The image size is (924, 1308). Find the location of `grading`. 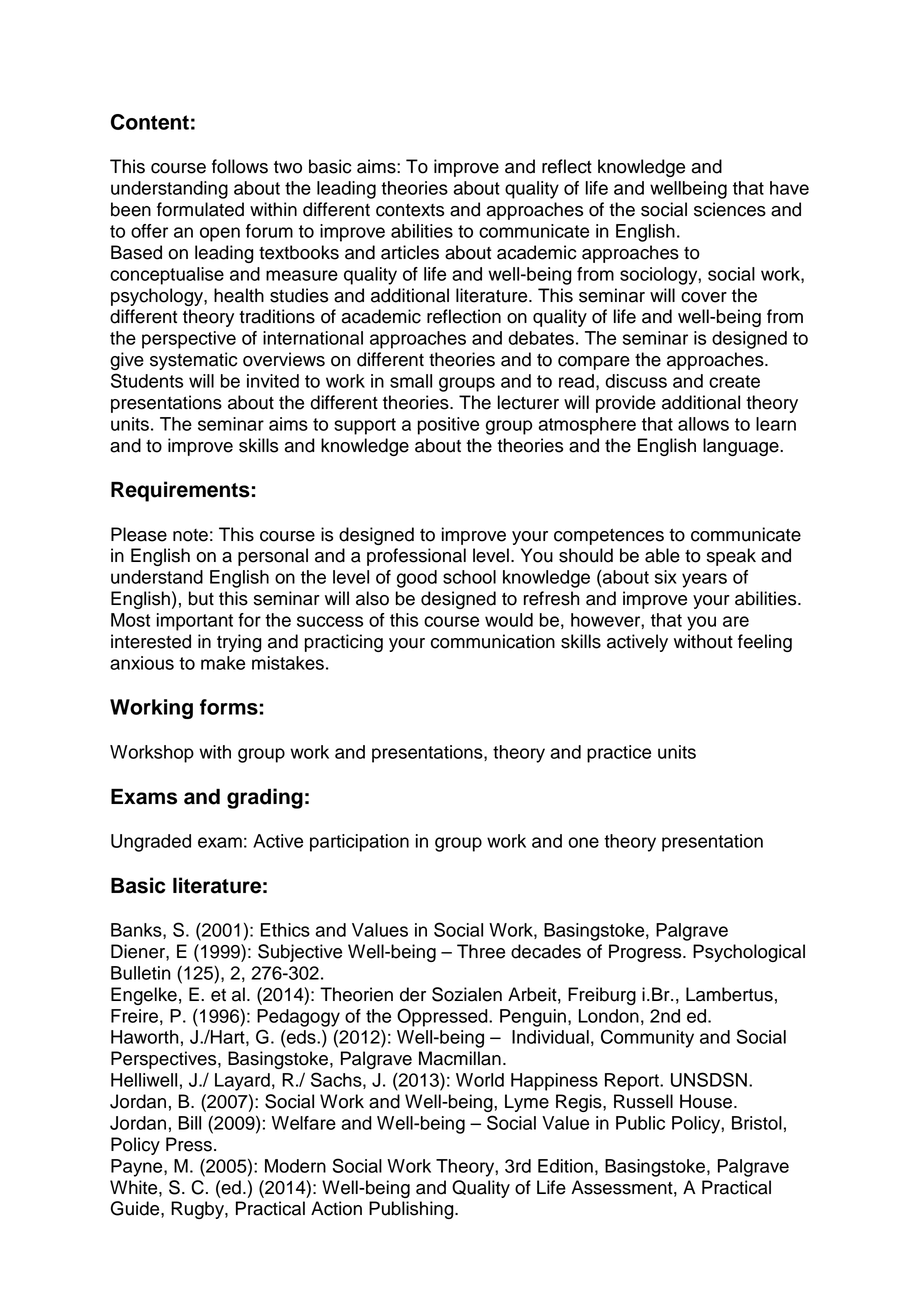

grading is located at coordinates (265, 798).
